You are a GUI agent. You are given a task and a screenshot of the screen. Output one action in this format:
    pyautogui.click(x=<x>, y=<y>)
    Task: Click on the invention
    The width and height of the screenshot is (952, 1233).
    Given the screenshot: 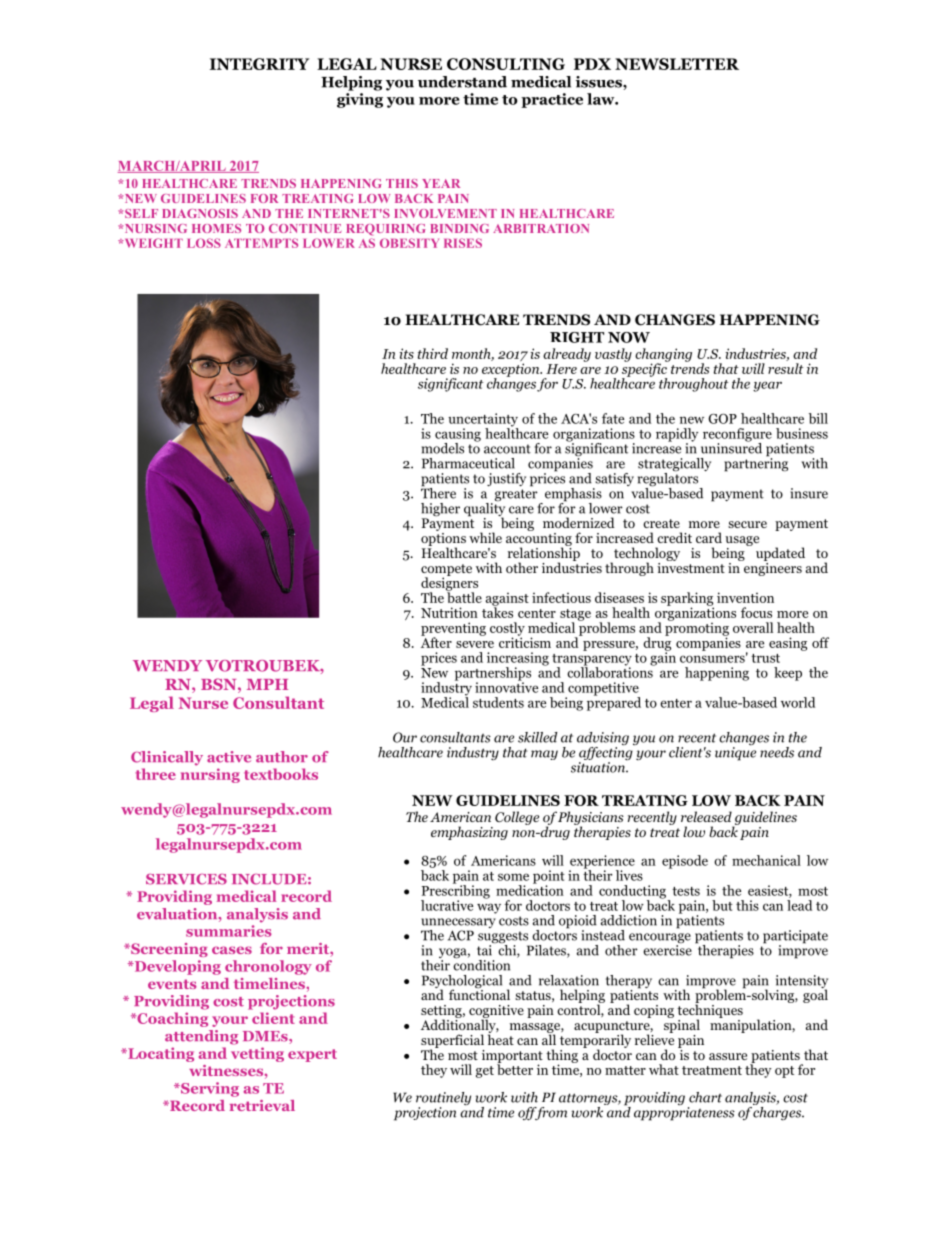 What is the action you would take?
    pyautogui.click(x=745, y=597)
